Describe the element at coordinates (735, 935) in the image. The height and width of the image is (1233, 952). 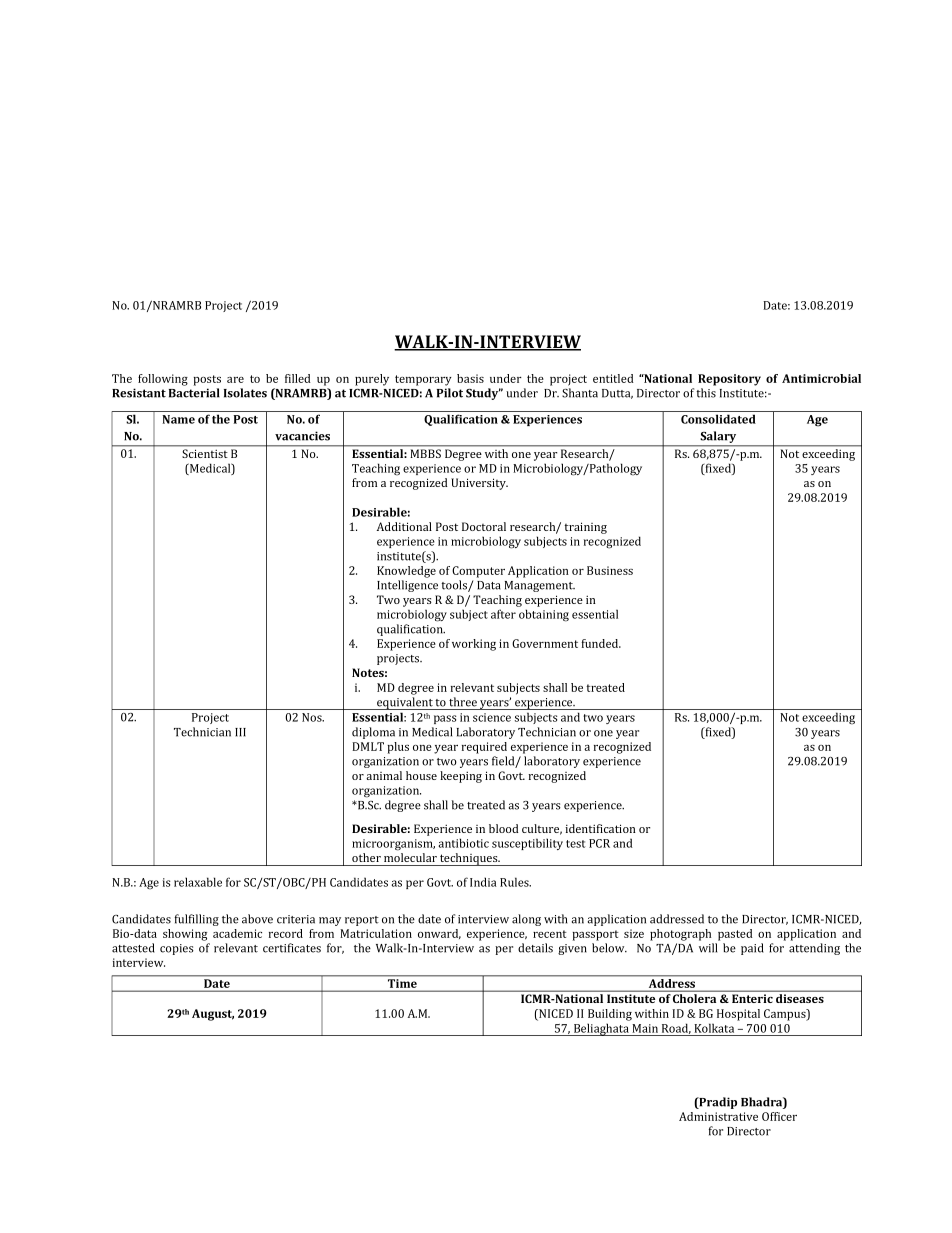
I see `pasted` at that location.
